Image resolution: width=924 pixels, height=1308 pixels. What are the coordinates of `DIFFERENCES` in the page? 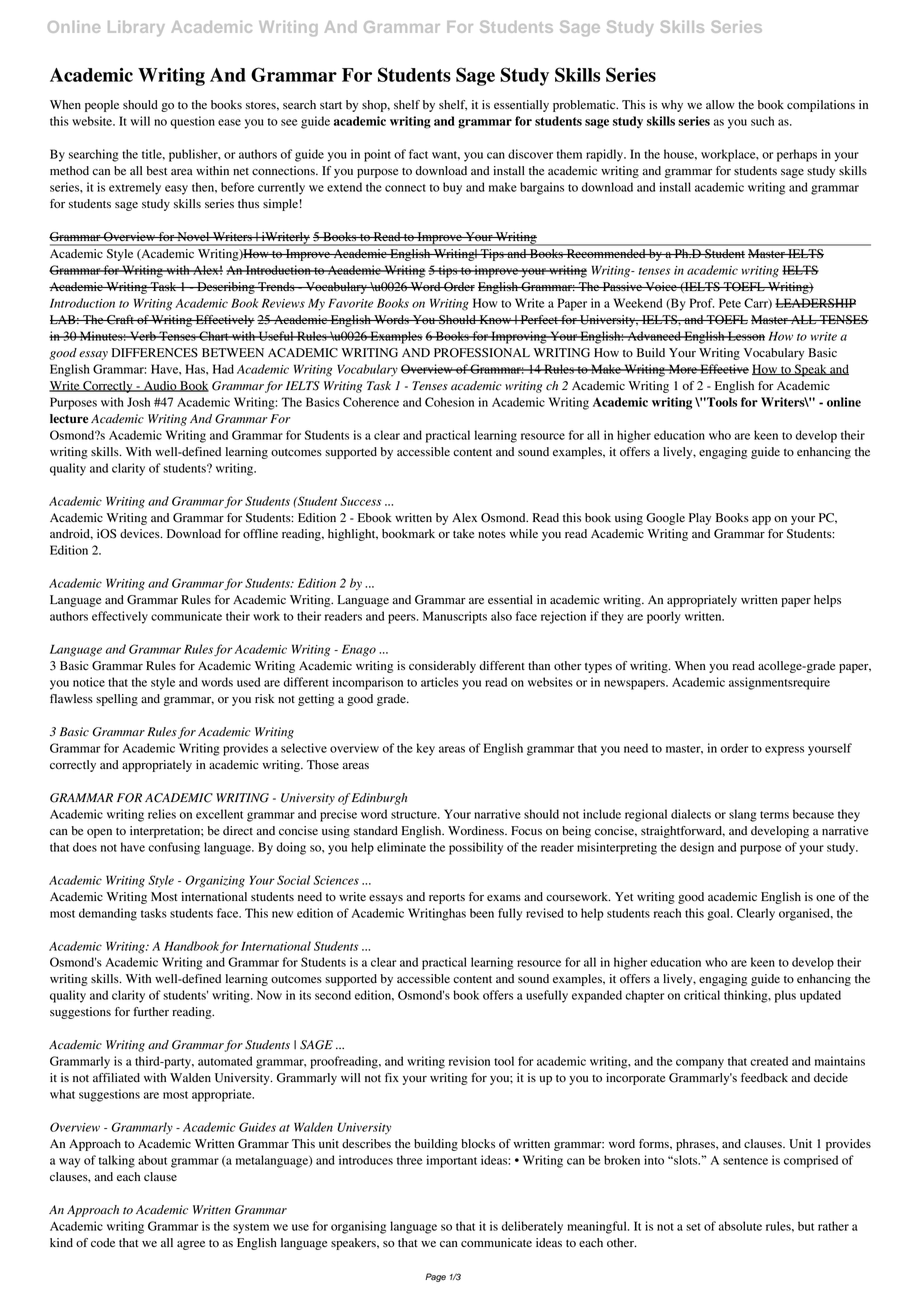 It's located at (155, 353).
